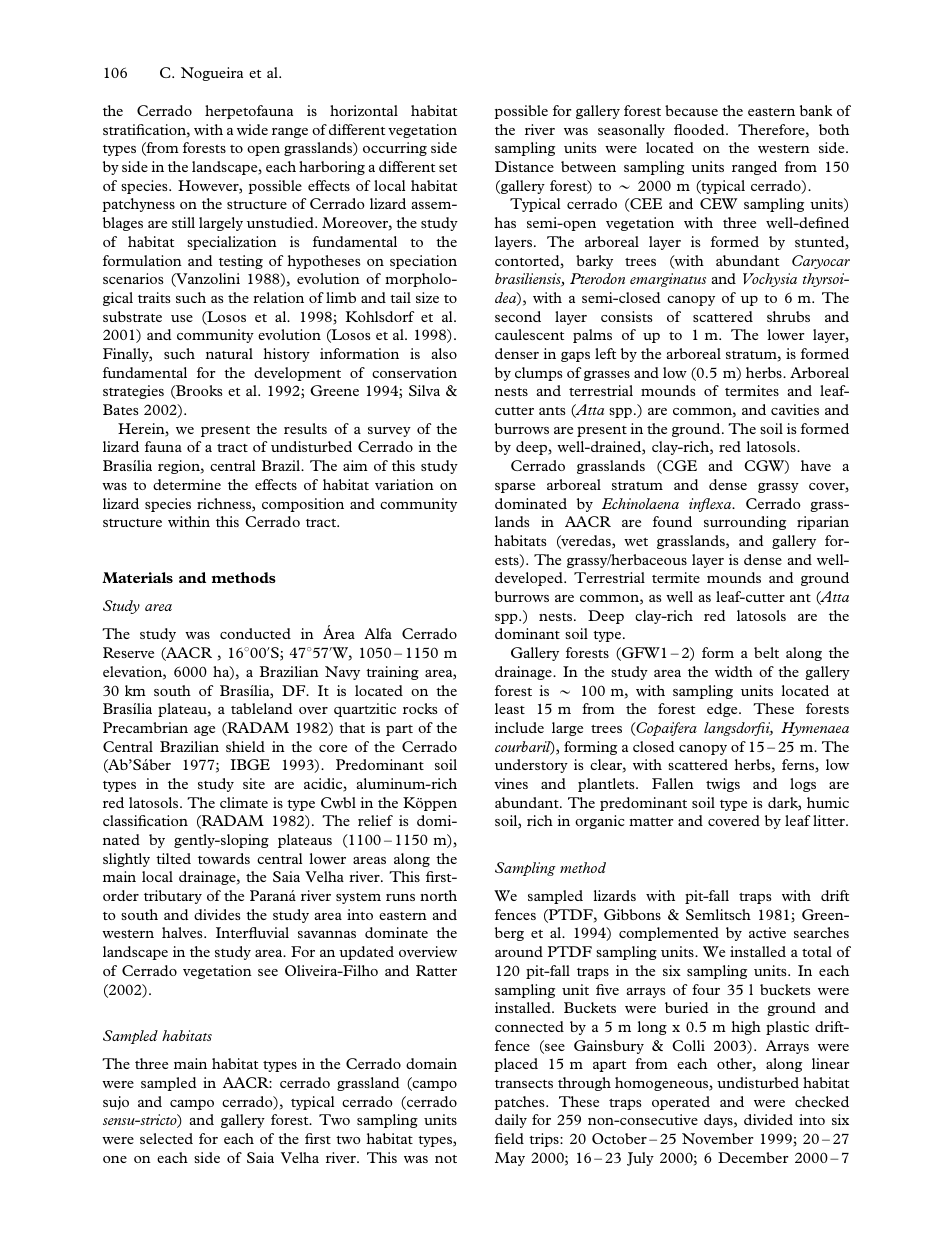 The width and height of the screenshot is (952, 1241). What do you see at coordinates (448, 168) in the screenshot?
I see `set` at bounding box center [448, 168].
